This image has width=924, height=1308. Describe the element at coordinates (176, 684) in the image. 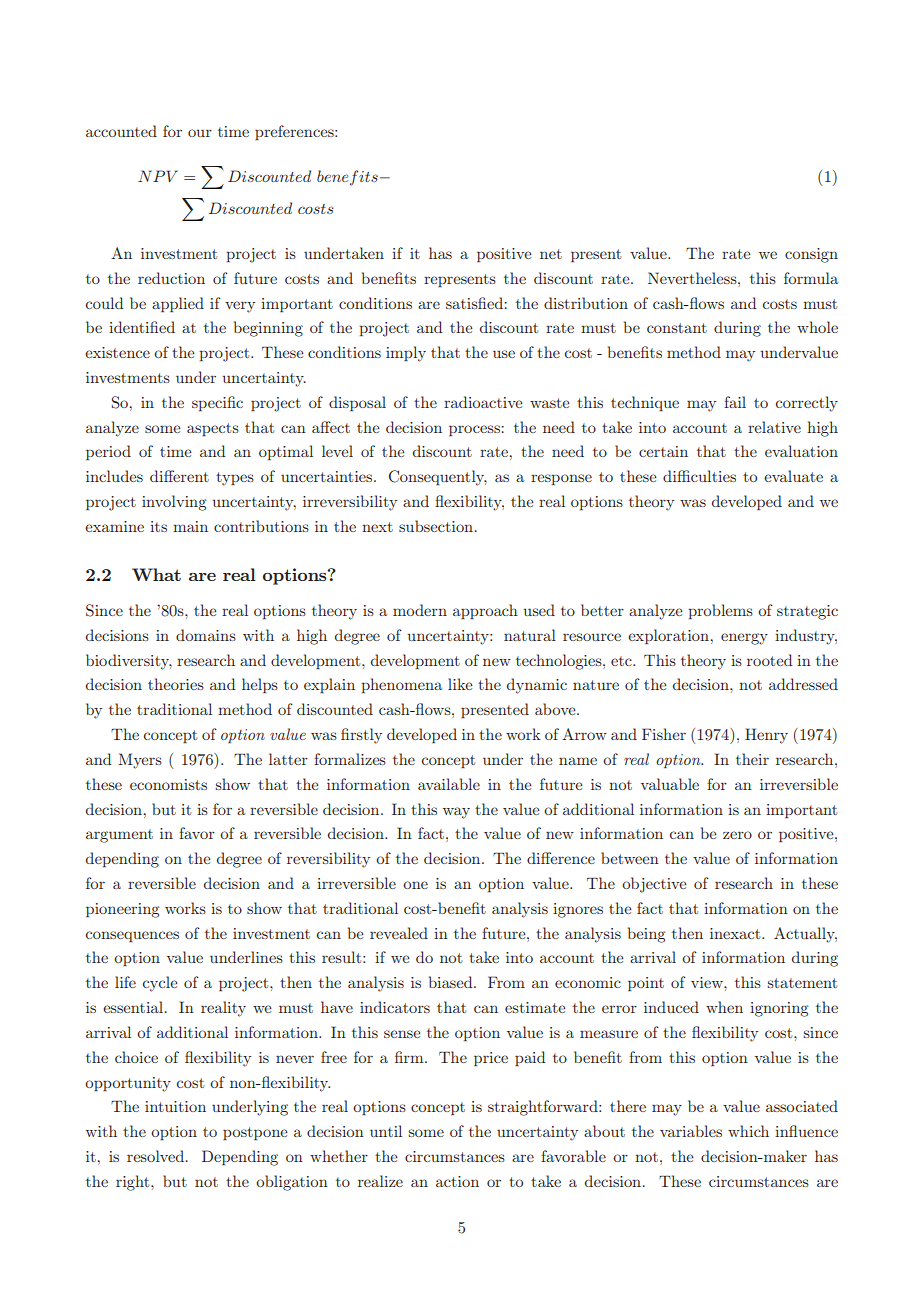

I see `theories` at that location.
